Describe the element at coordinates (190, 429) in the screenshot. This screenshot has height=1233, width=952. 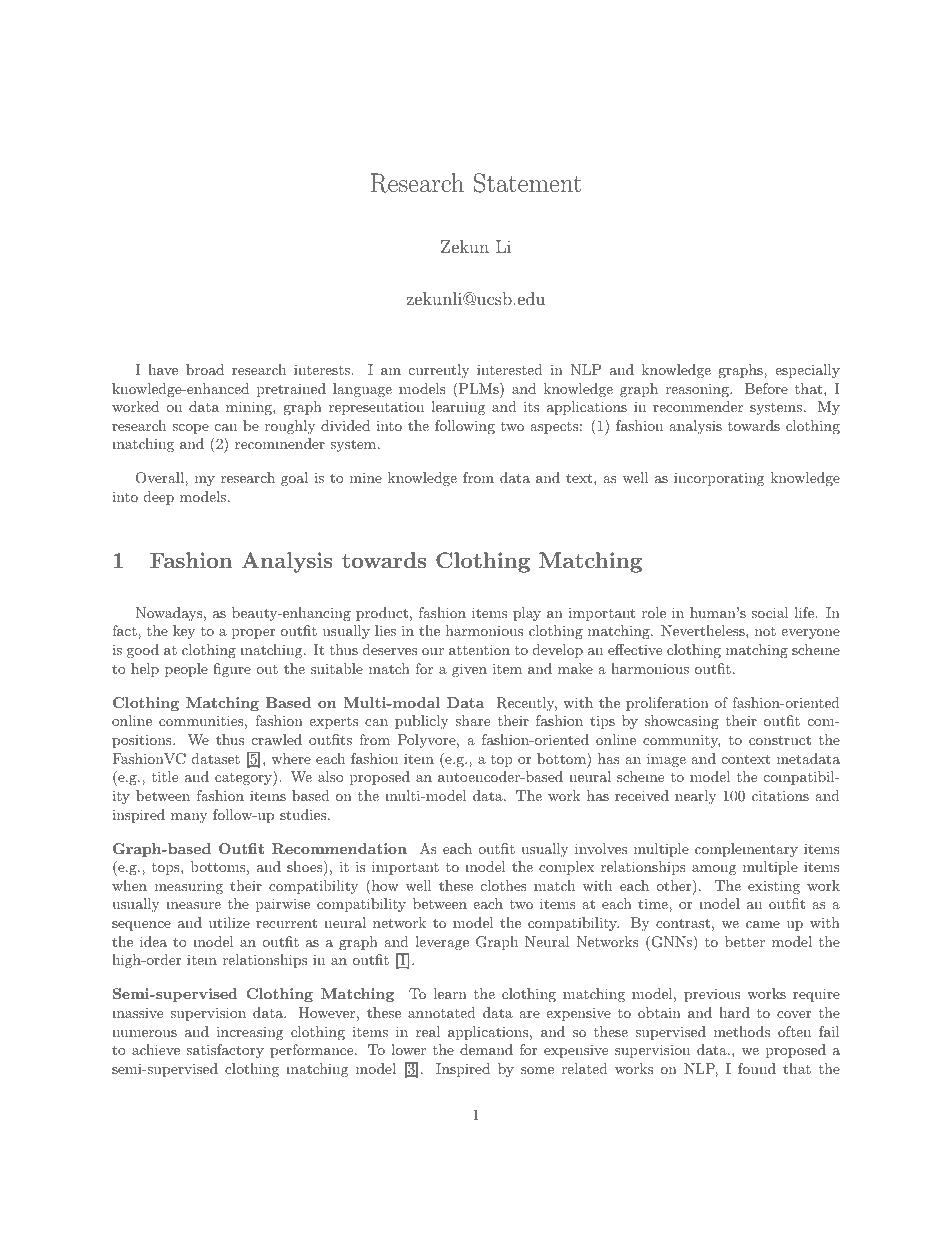
I see `scope` at that location.
